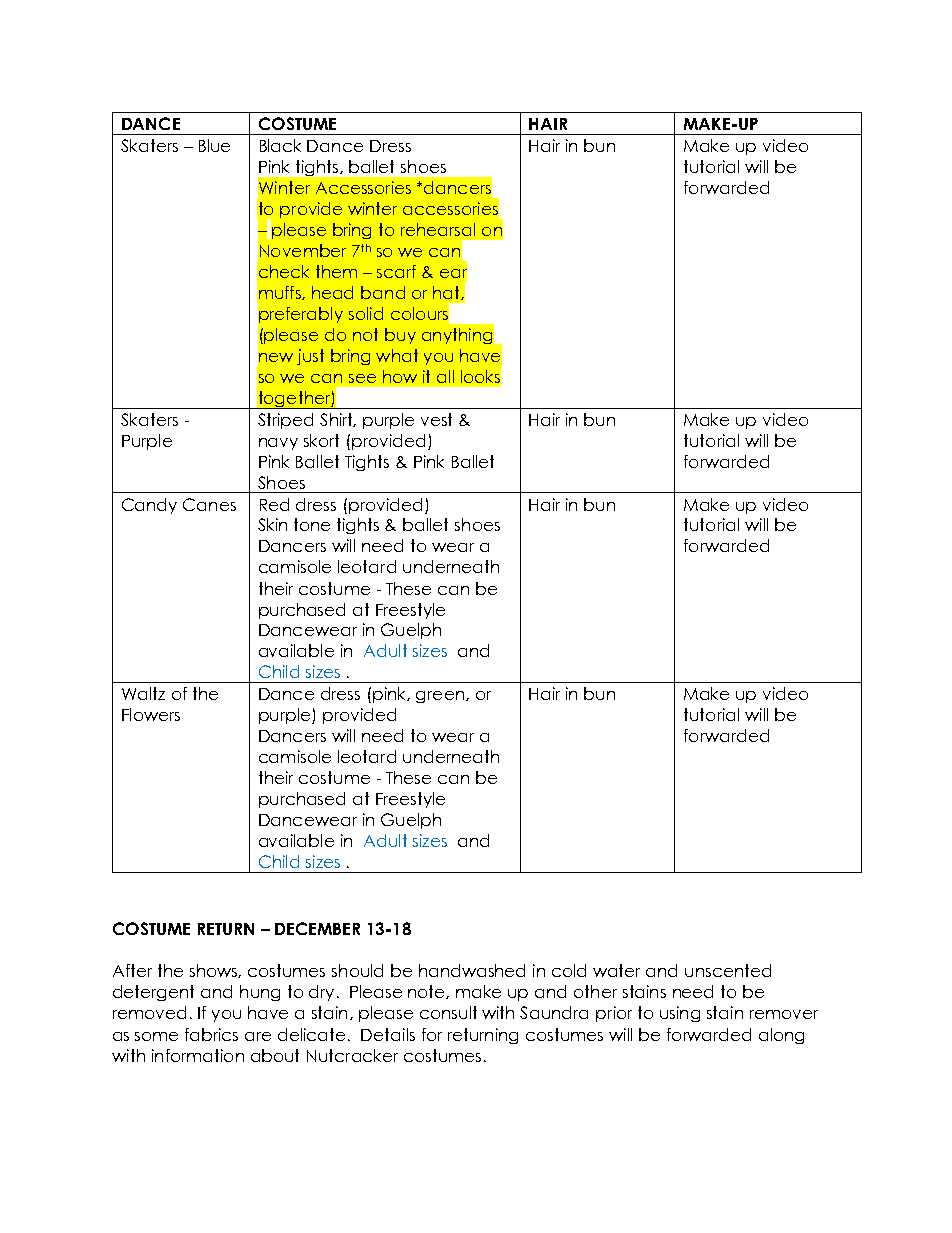 The height and width of the screenshot is (1233, 952). What do you see at coordinates (448, 1012) in the screenshot?
I see `consult` at bounding box center [448, 1012].
